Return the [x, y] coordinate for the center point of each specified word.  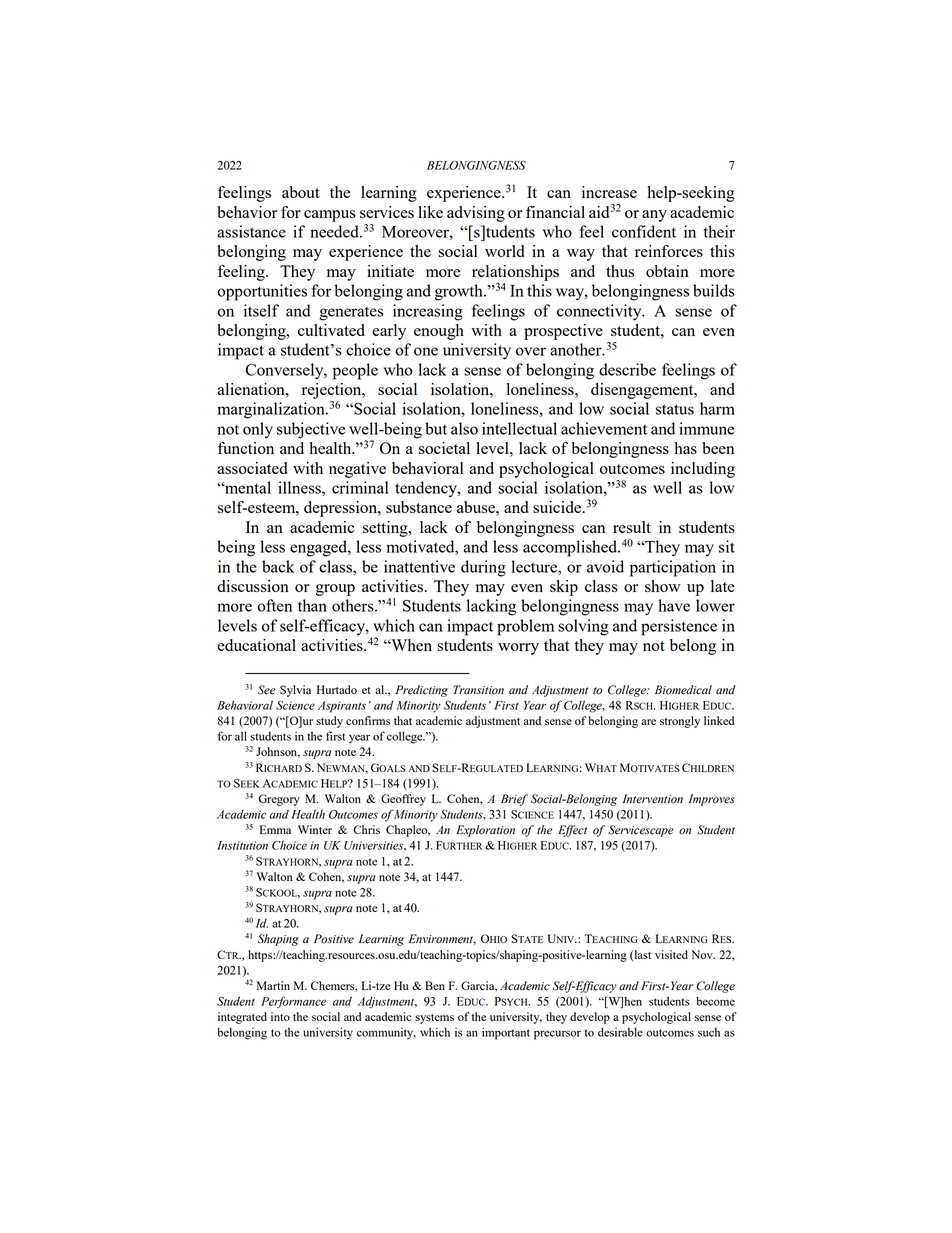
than [312, 605]
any [654, 216]
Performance [293, 1002]
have [674, 605]
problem [525, 627]
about [301, 192]
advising [476, 214]
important [506, 1033]
